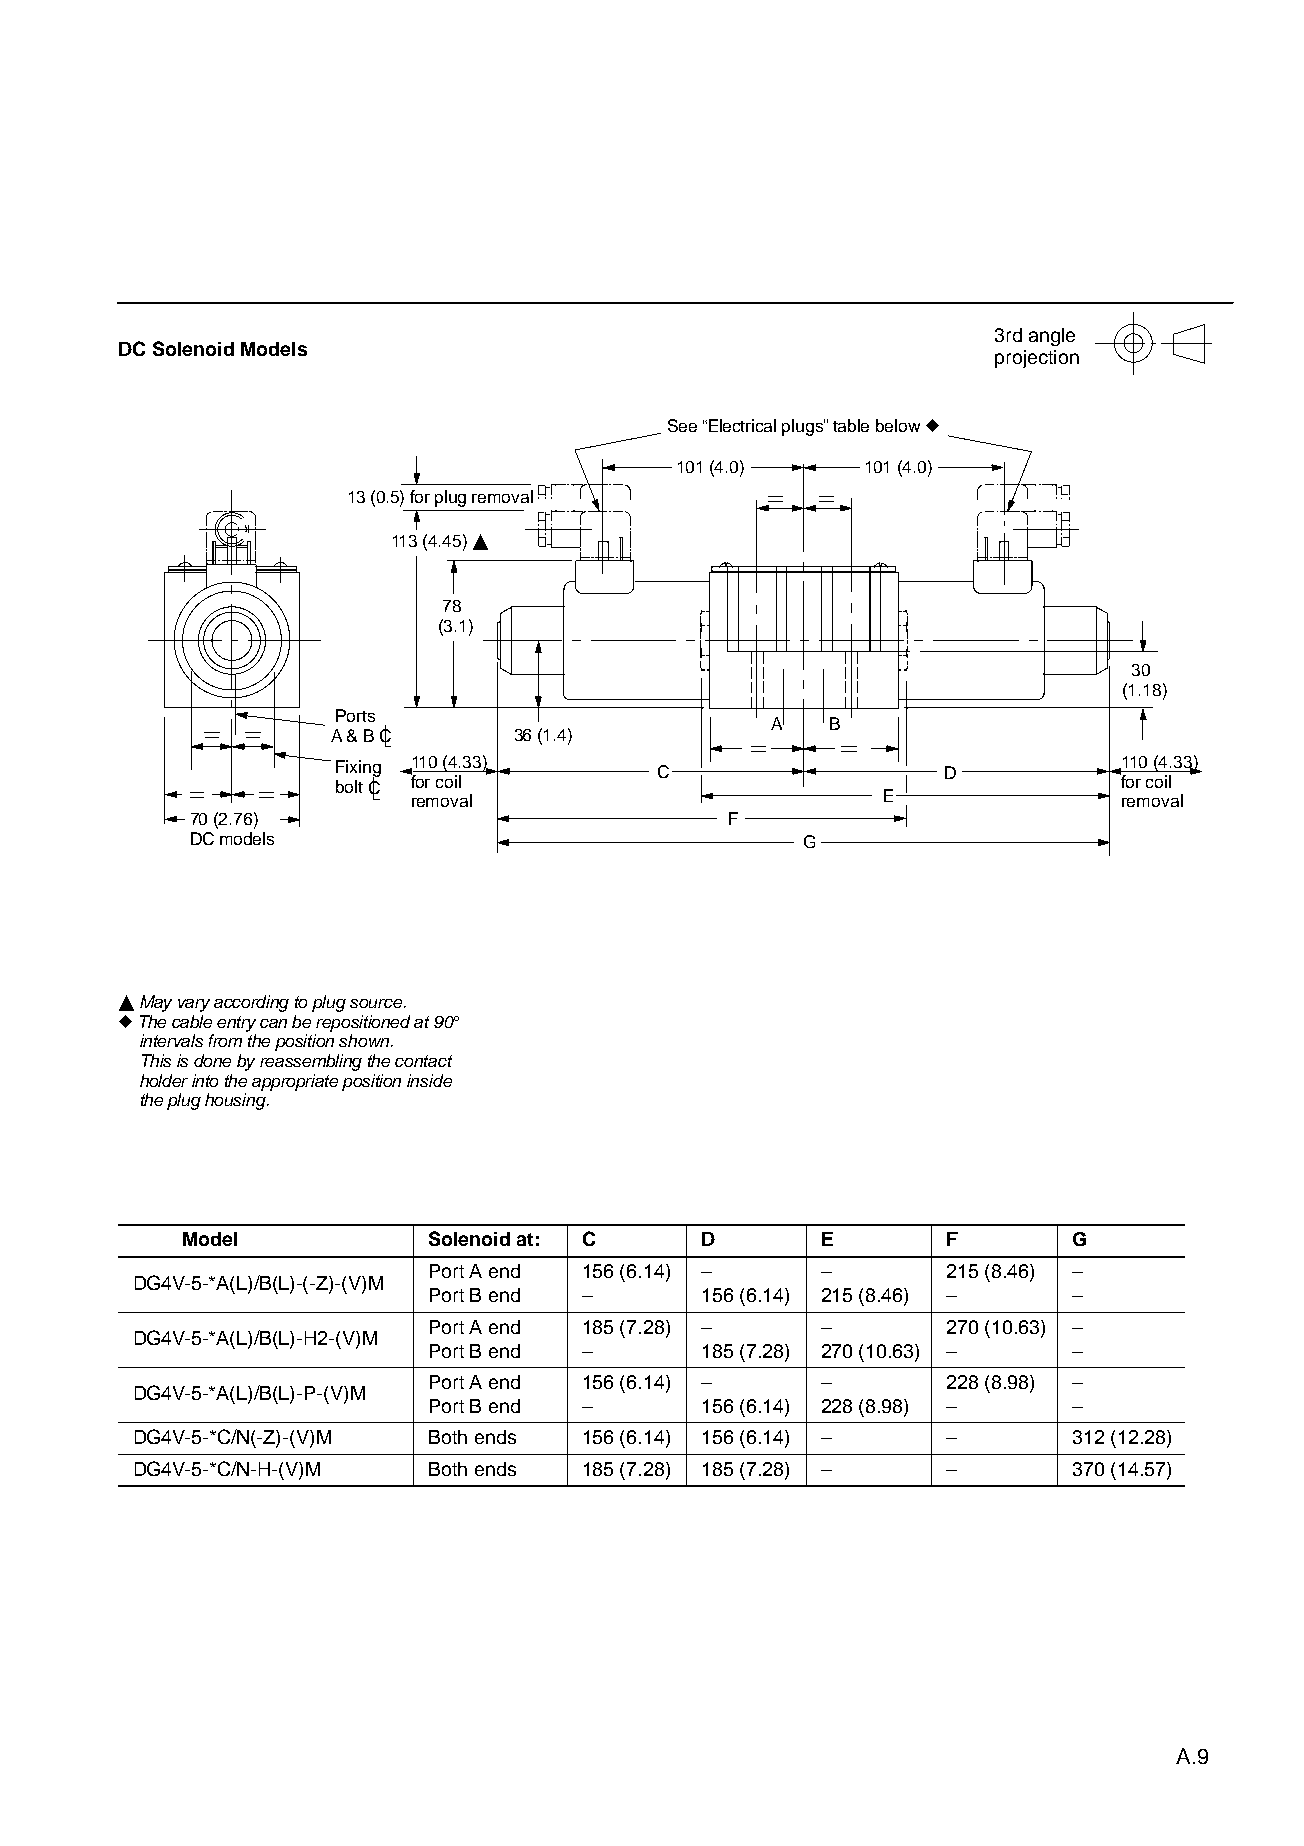 The image size is (1304, 1846). Describe the element at coordinates (295, 1082) in the screenshot. I see `appropriate` at that location.
